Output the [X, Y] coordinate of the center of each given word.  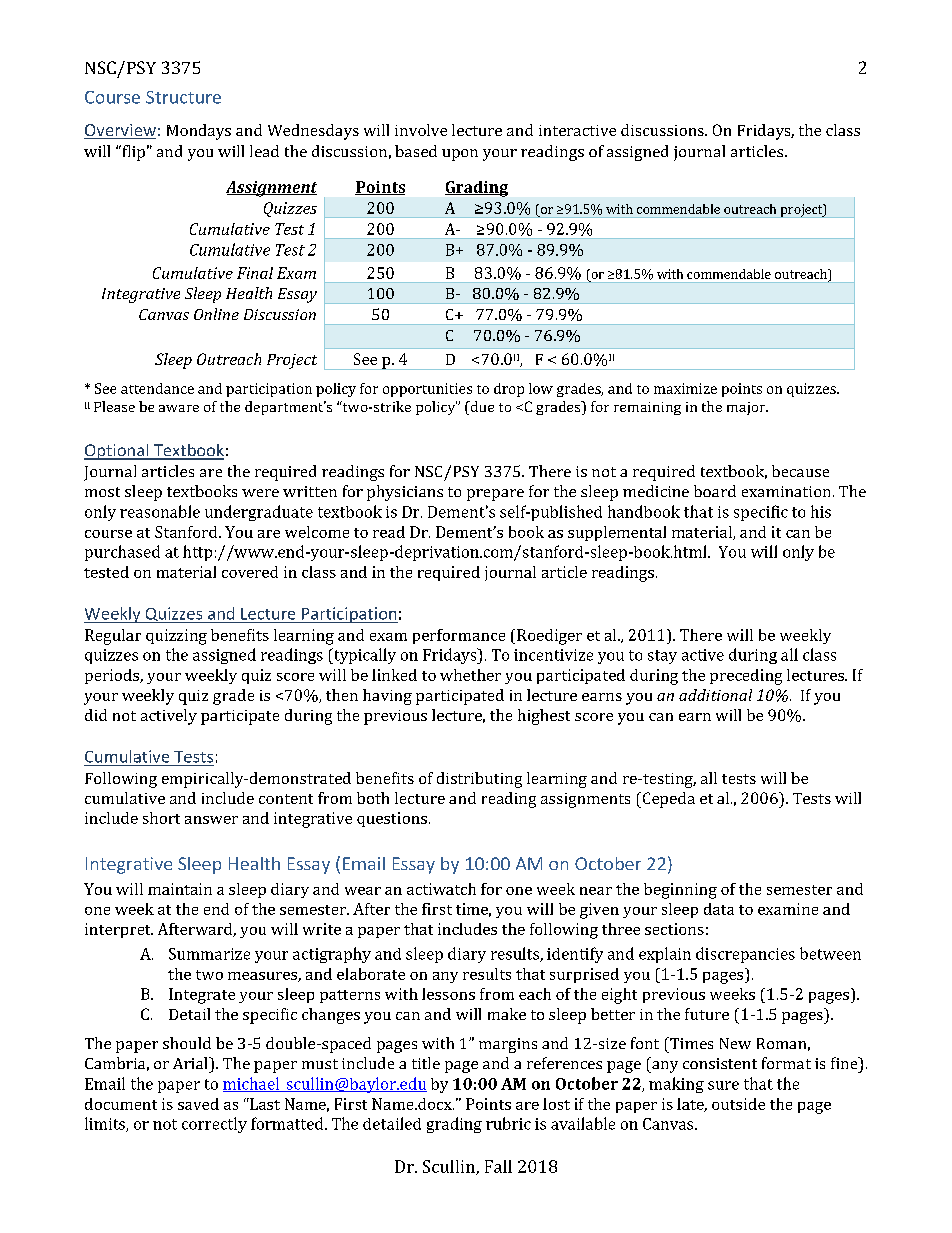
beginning [680, 891]
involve [421, 130]
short [161, 818]
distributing [479, 780]
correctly [214, 1125]
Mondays [199, 132]
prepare [495, 495]
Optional [117, 452]
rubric [508, 1123]
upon [460, 155]
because [800, 471]
